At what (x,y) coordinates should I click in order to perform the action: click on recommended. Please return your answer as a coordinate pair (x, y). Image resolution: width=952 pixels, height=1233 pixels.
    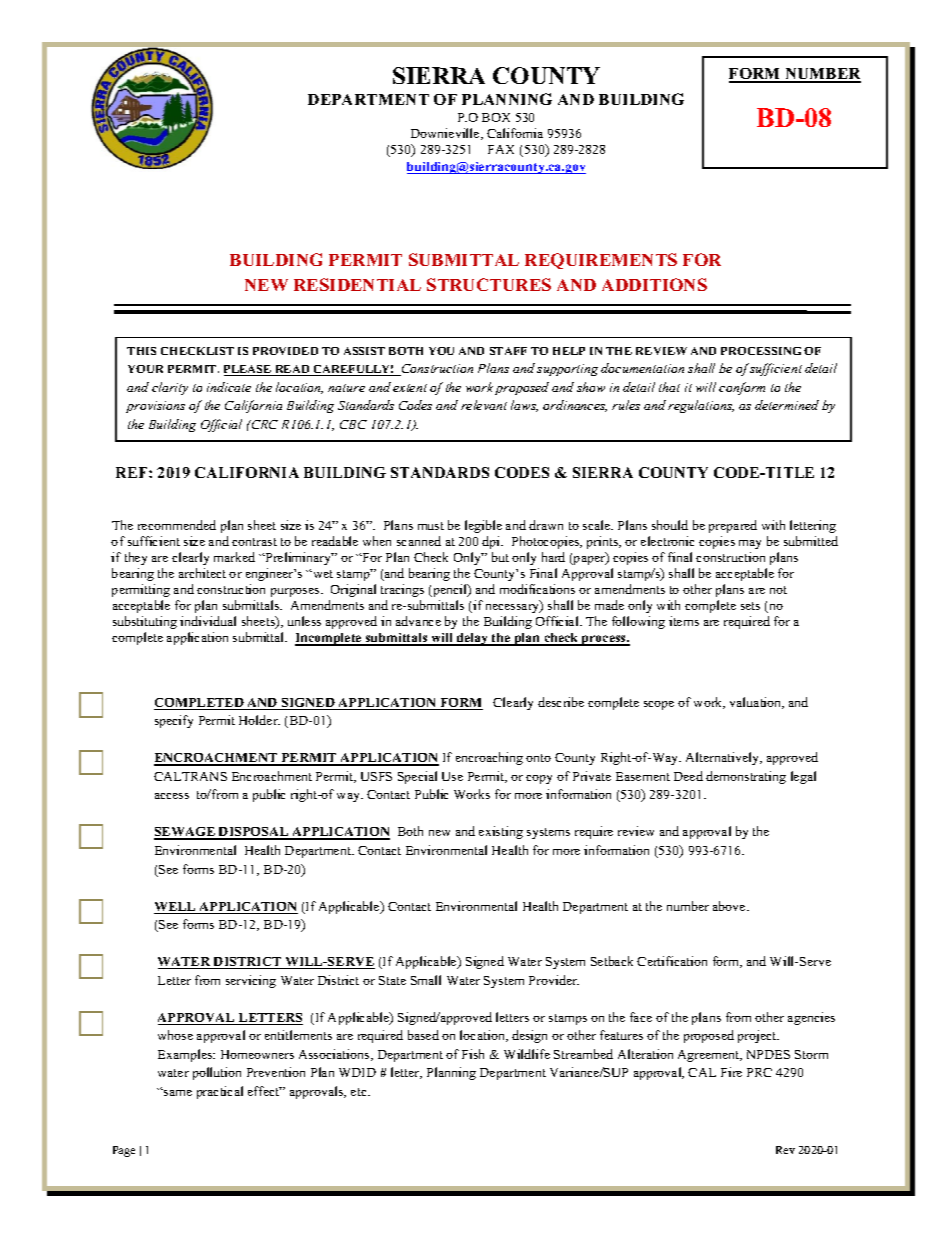
    Looking at the image, I should click on (177, 525).
